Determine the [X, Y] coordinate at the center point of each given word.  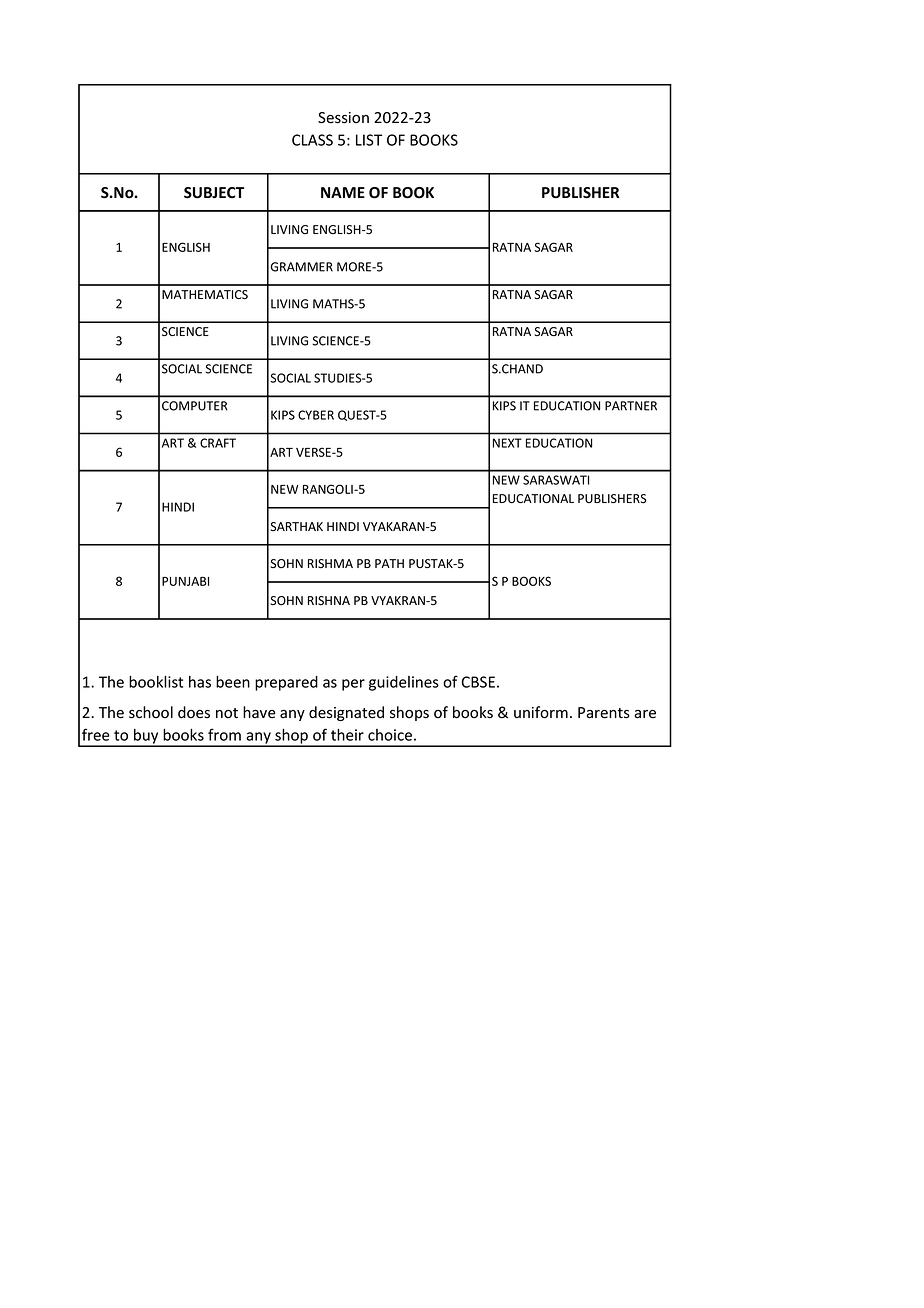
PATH [389, 563]
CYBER [316, 415]
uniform [541, 712]
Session [343, 118]
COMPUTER [194, 406]
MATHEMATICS [205, 294]
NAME [343, 192]
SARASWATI [556, 480]
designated [346, 713]
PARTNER [631, 406]
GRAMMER [302, 267]
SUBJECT [214, 193]
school [151, 712]
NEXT [507, 443]
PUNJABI [185, 581]
